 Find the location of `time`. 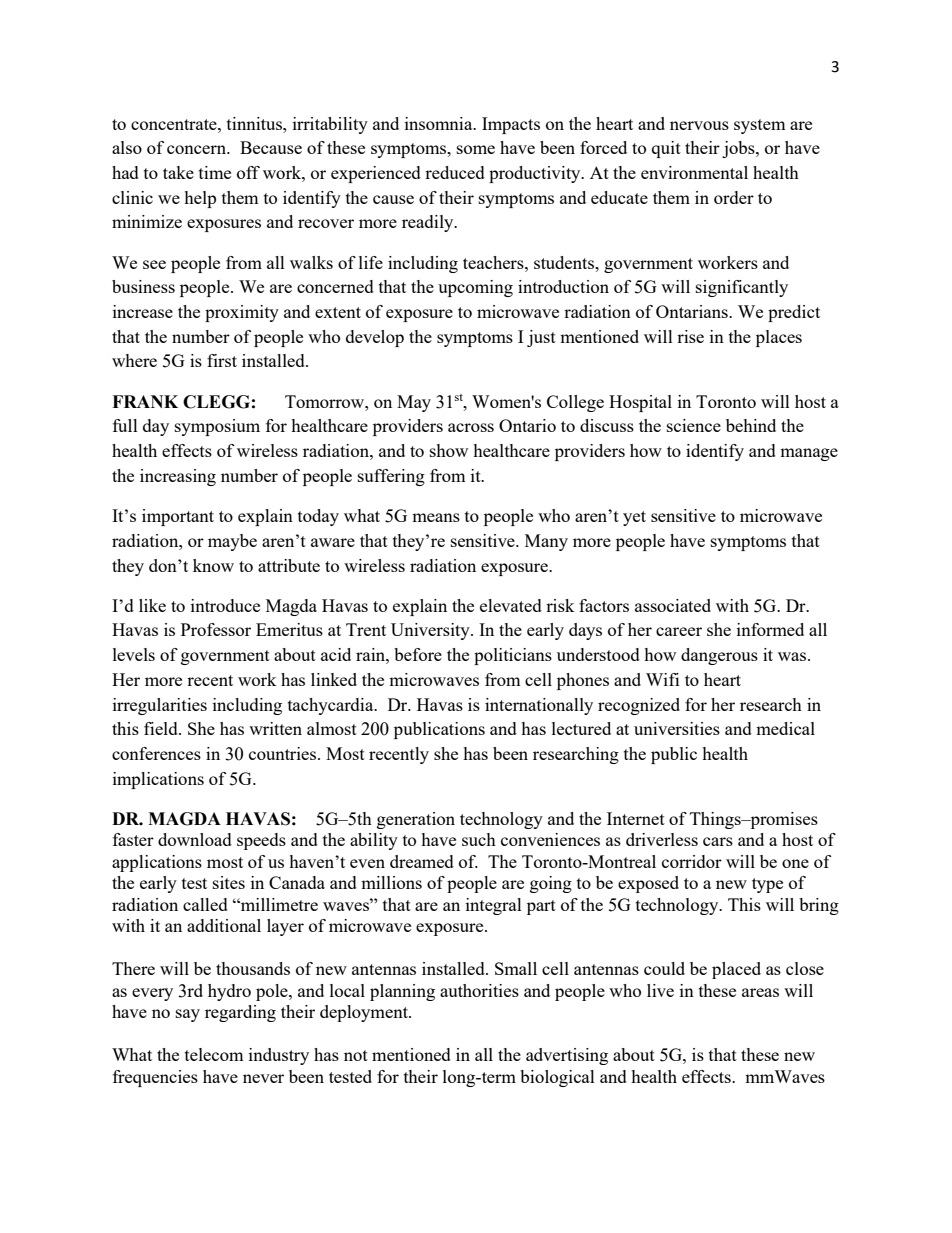

time is located at coordinates (215, 172).
